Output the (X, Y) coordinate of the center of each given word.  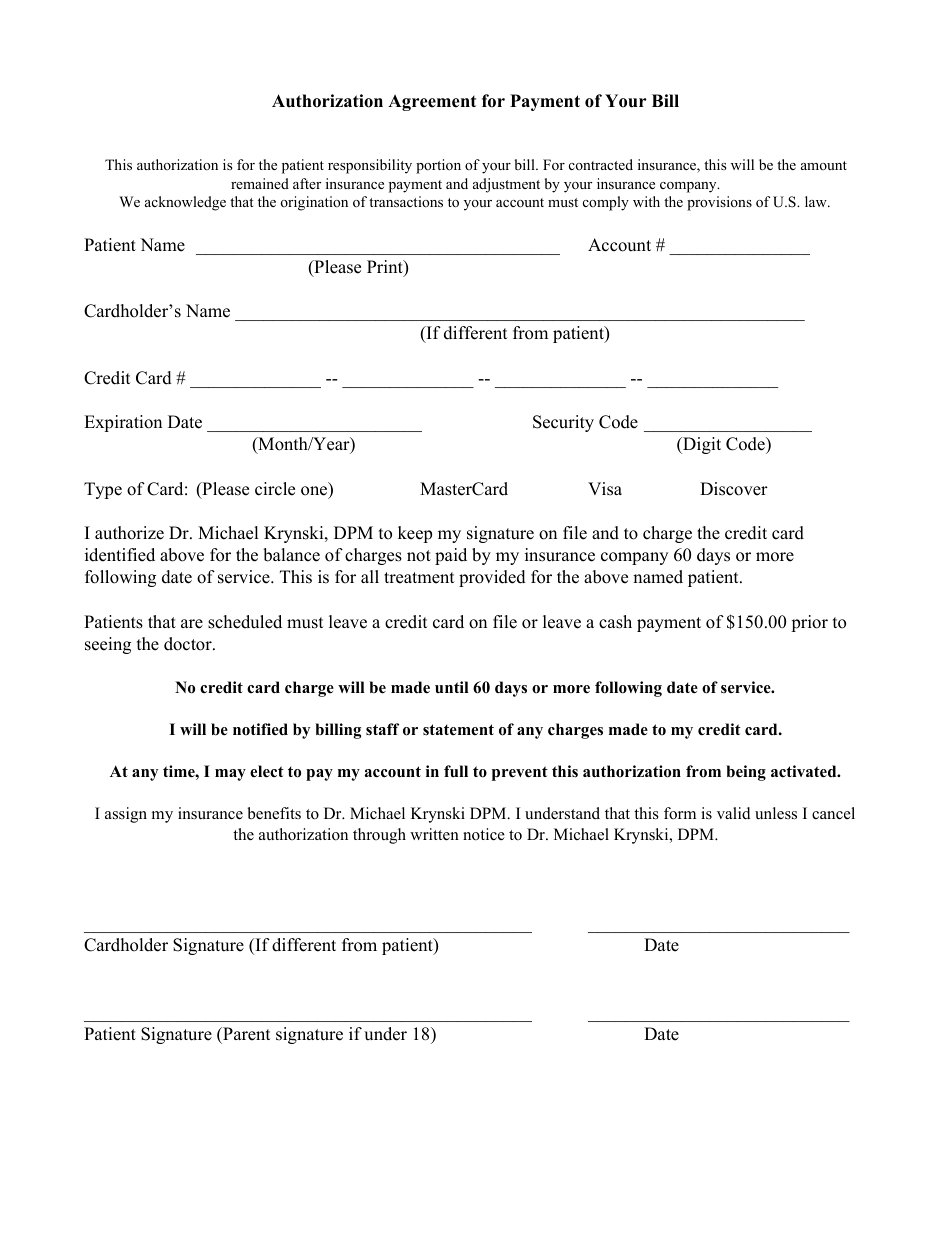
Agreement (432, 103)
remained (260, 183)
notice (484, 834)
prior (809, 623)
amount (824, 165)
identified (120, 555)
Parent (246, 1034)
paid (451, 556)
